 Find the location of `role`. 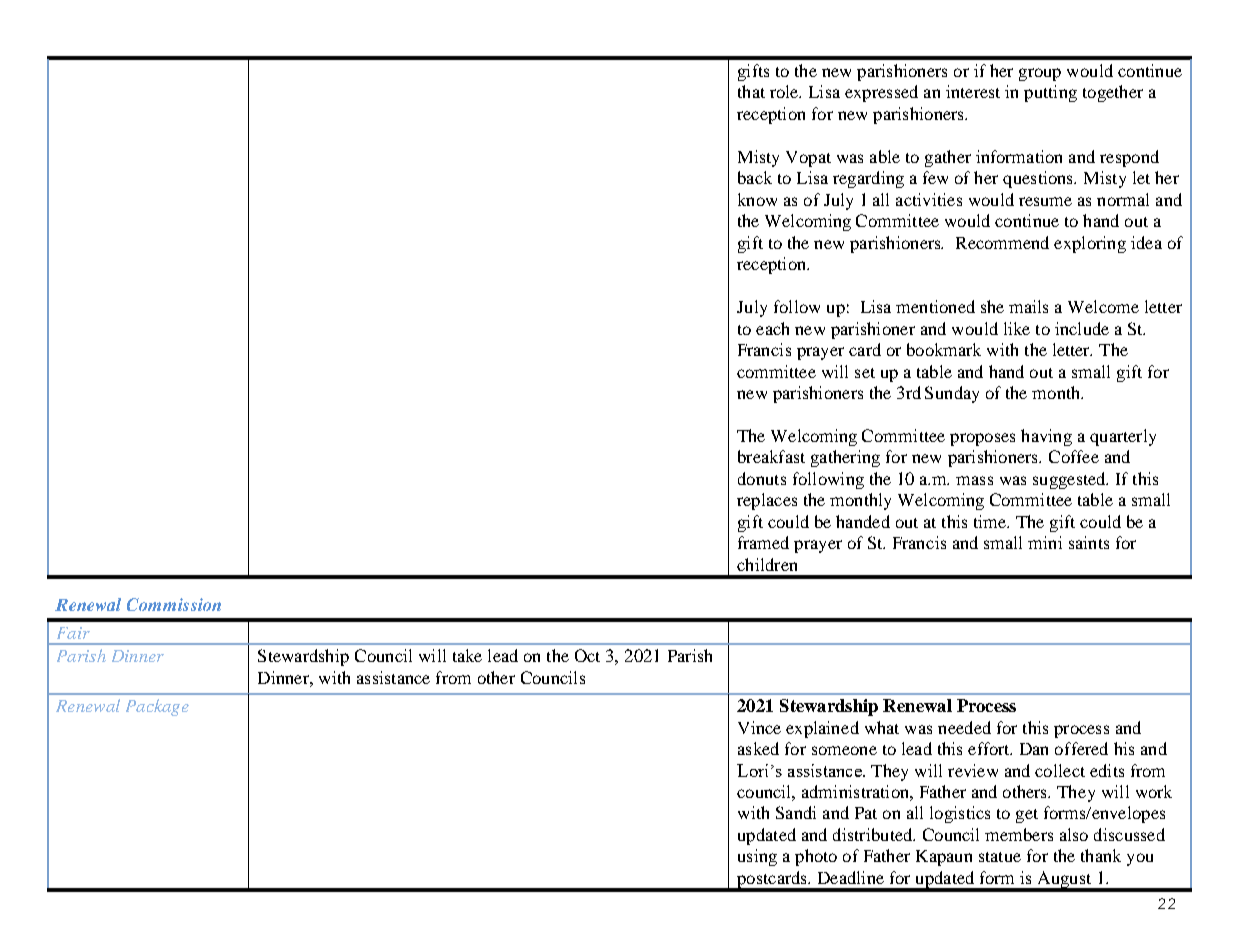

role is located at coordinates (785, 91).
